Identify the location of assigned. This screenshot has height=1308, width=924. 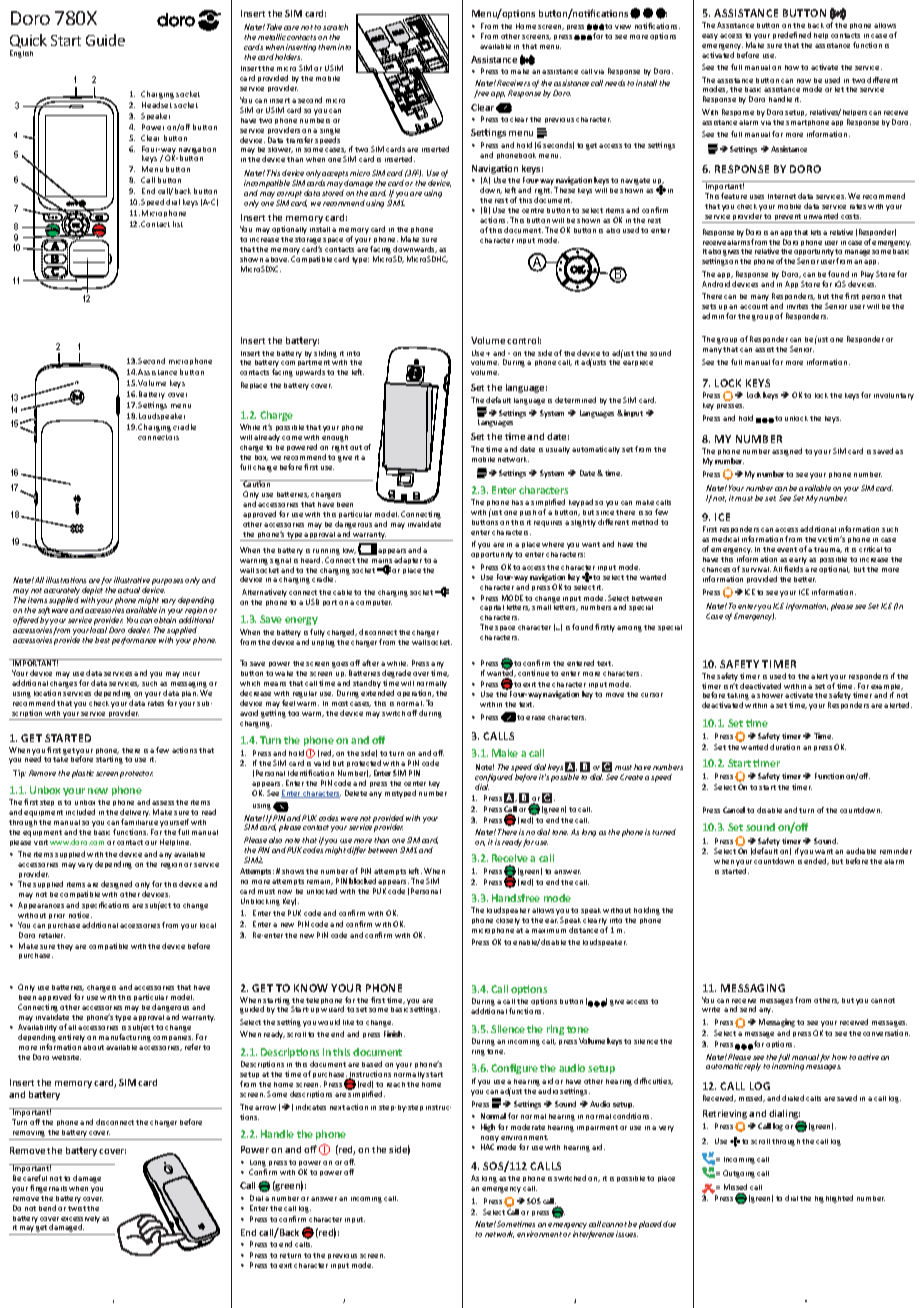
(787, 452).
